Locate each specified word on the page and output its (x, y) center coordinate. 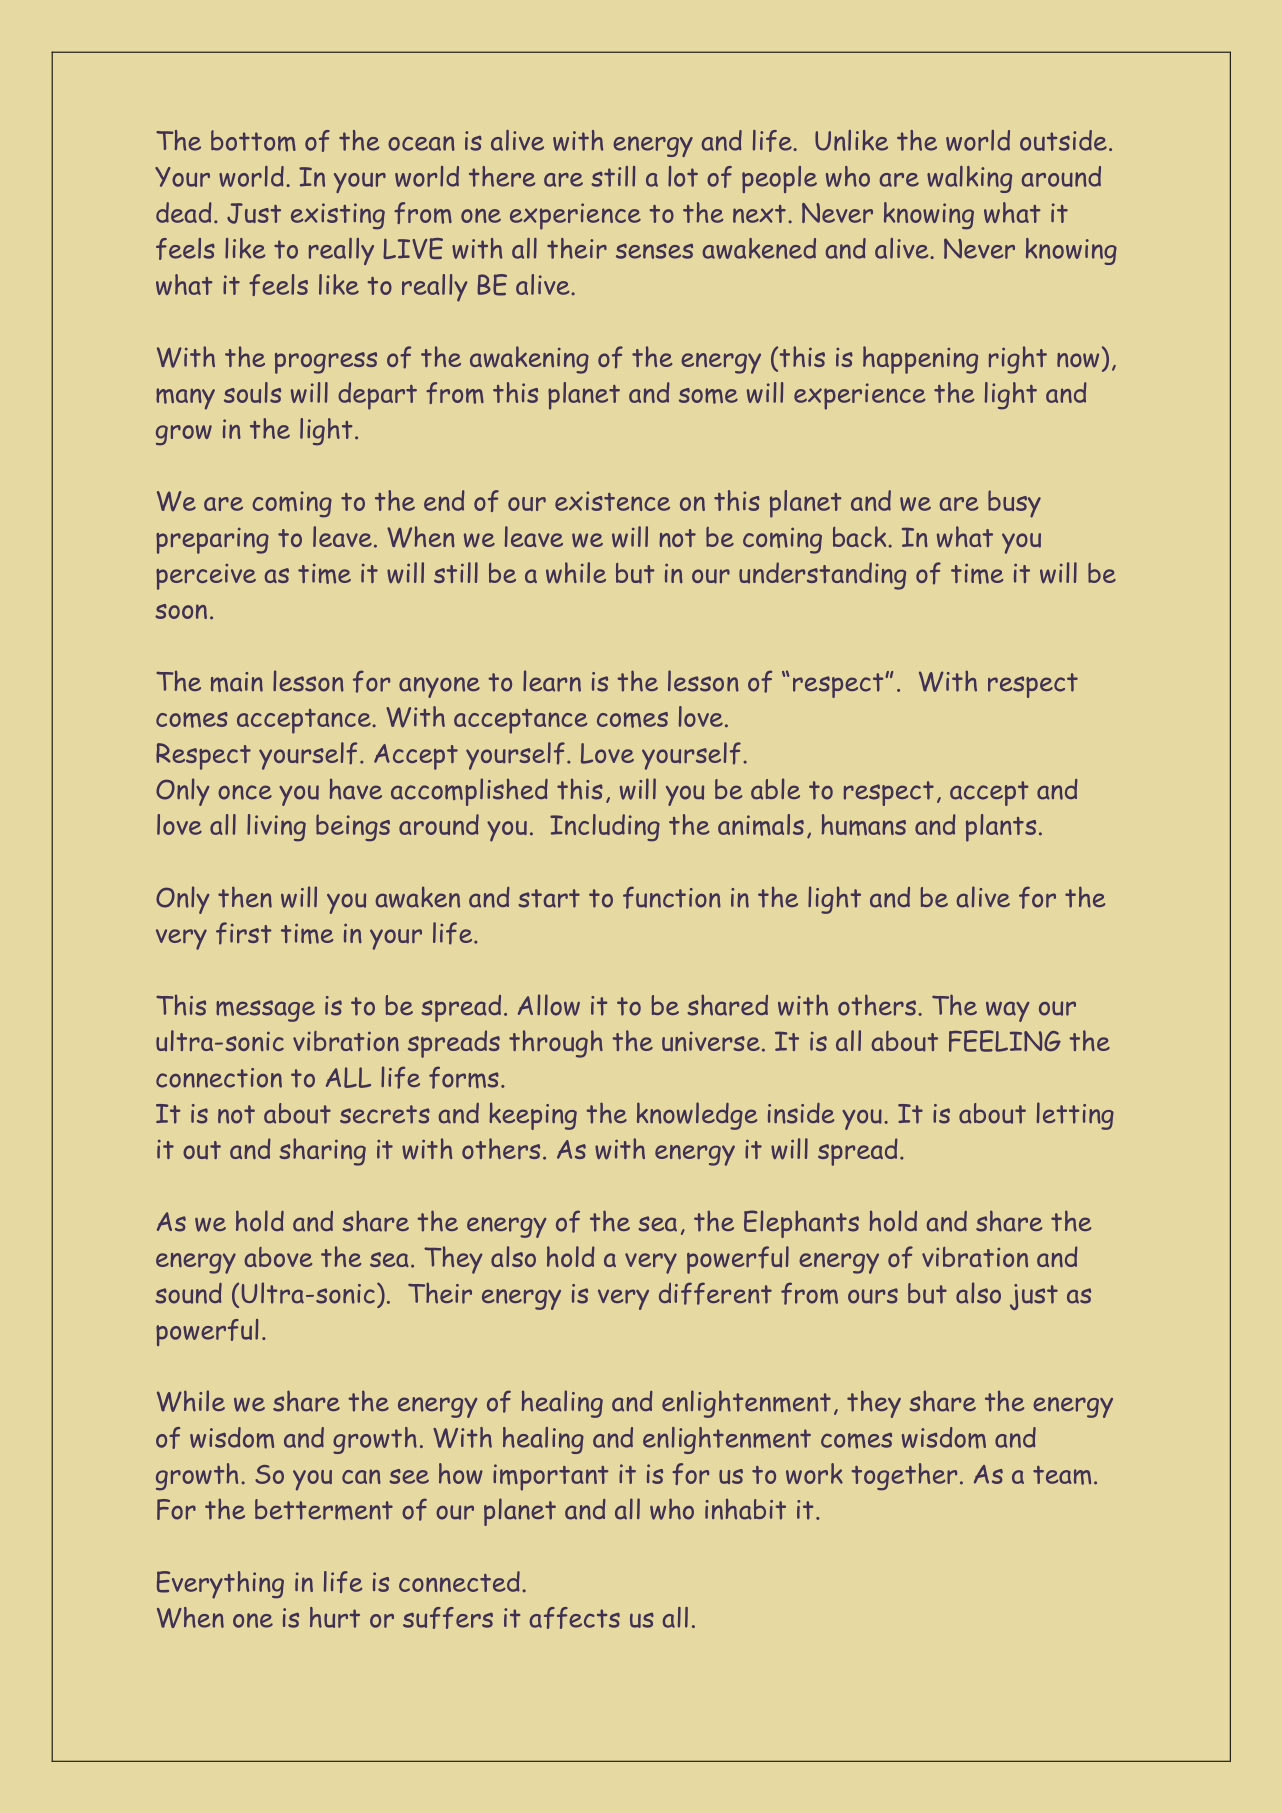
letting (1075, 1116)
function (672, 897)
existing (338, 216)
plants (1001, 828)
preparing (212, 541)
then (245, 897)
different (715, 1293)
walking (969, 179)
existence (612, 501)
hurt (335, 1617)
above (278, 1257)
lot (683, 176)
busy (1014, 504)
